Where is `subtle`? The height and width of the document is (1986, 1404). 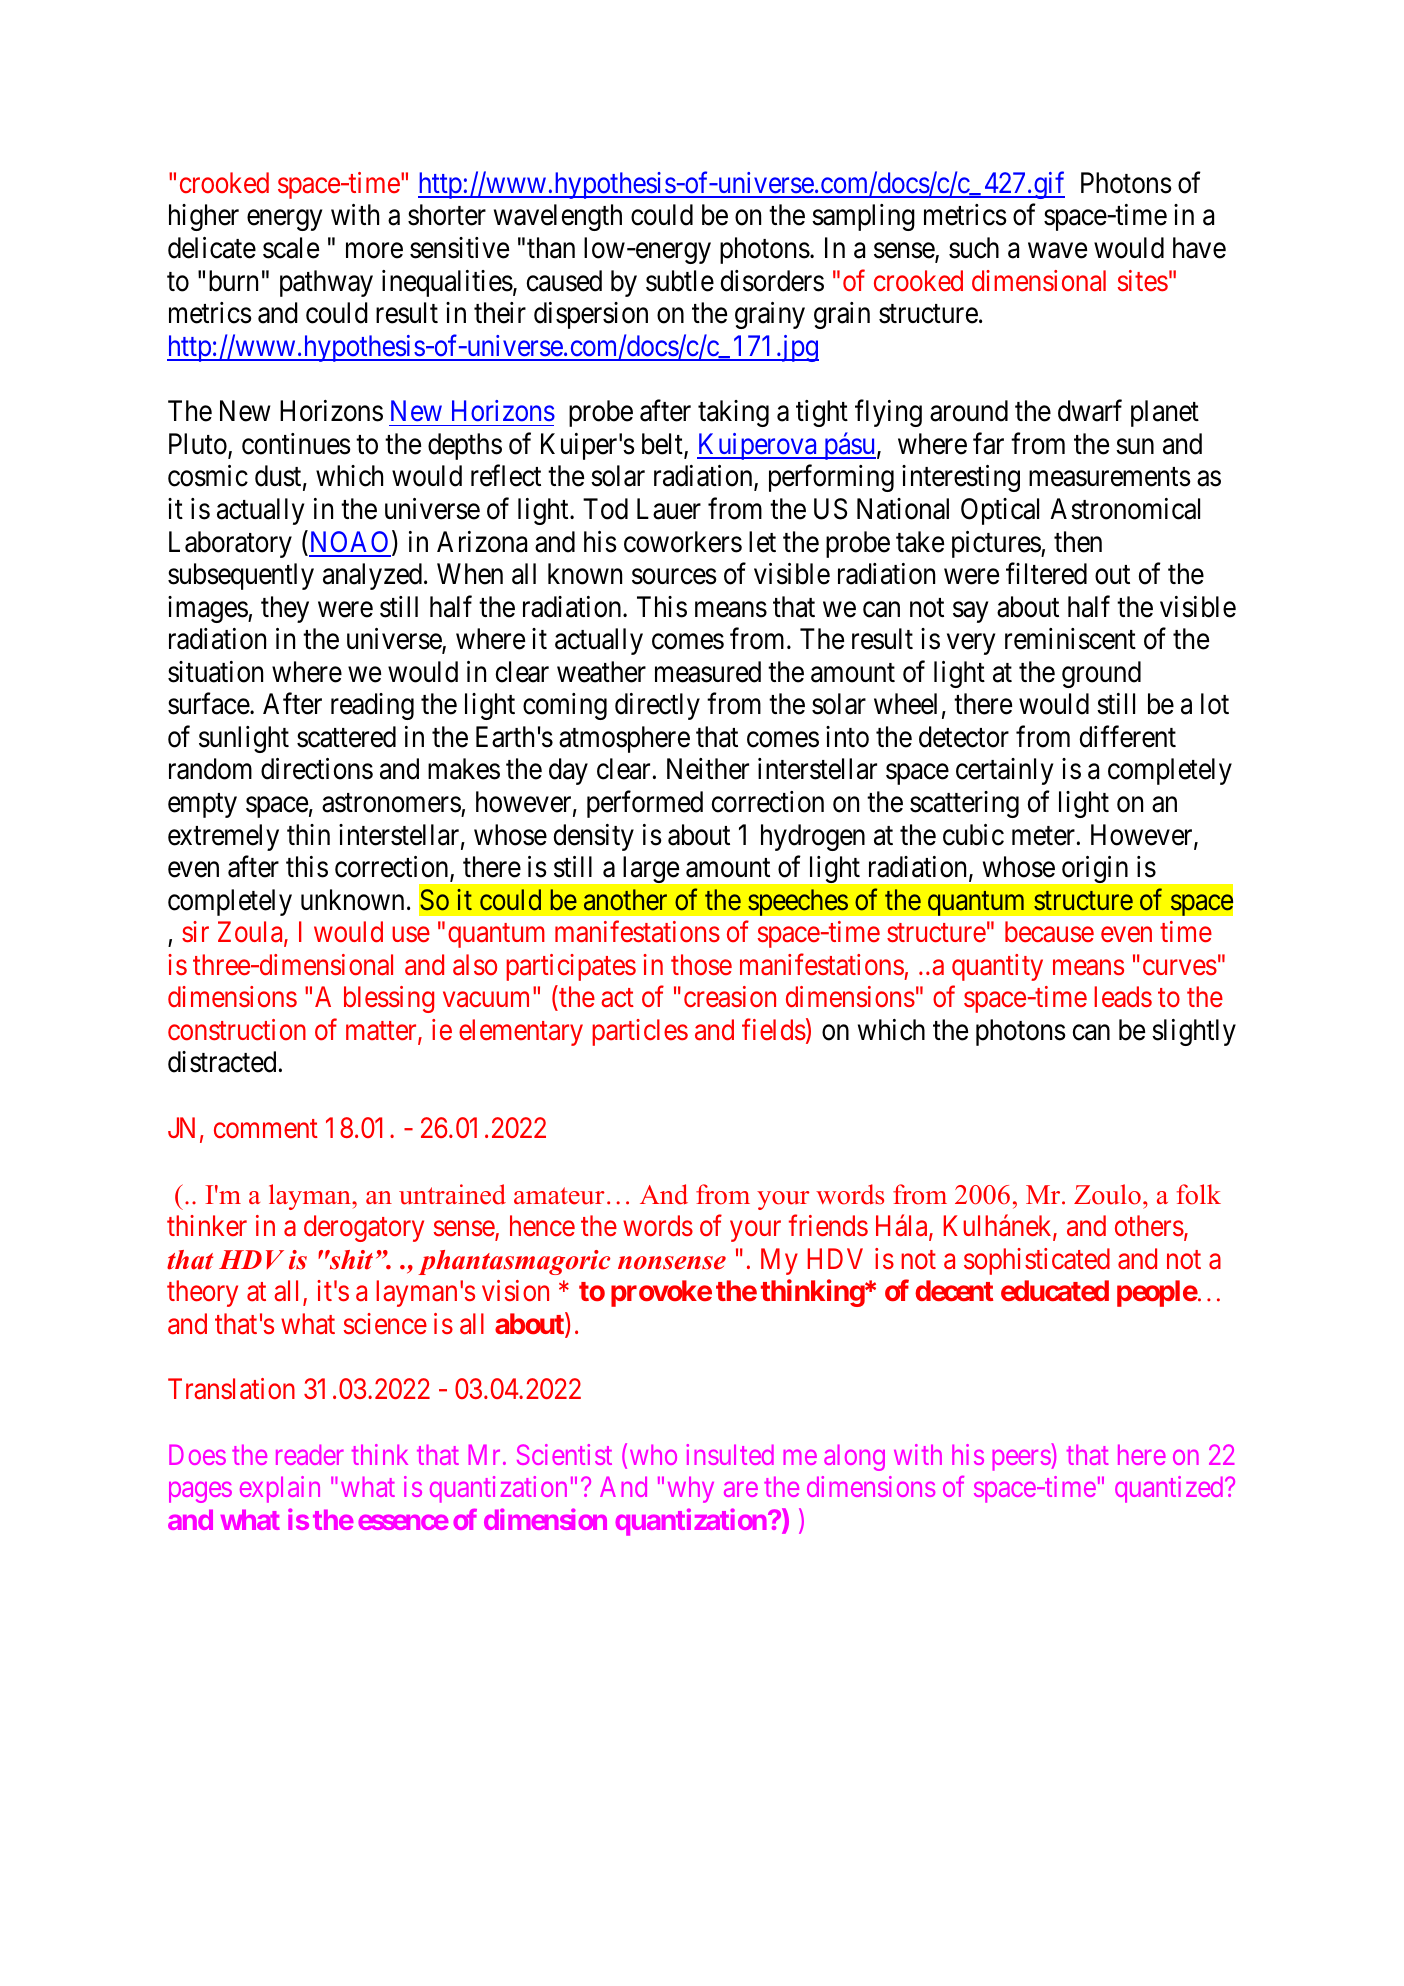 subtle is located at coordinates (680, 281).
